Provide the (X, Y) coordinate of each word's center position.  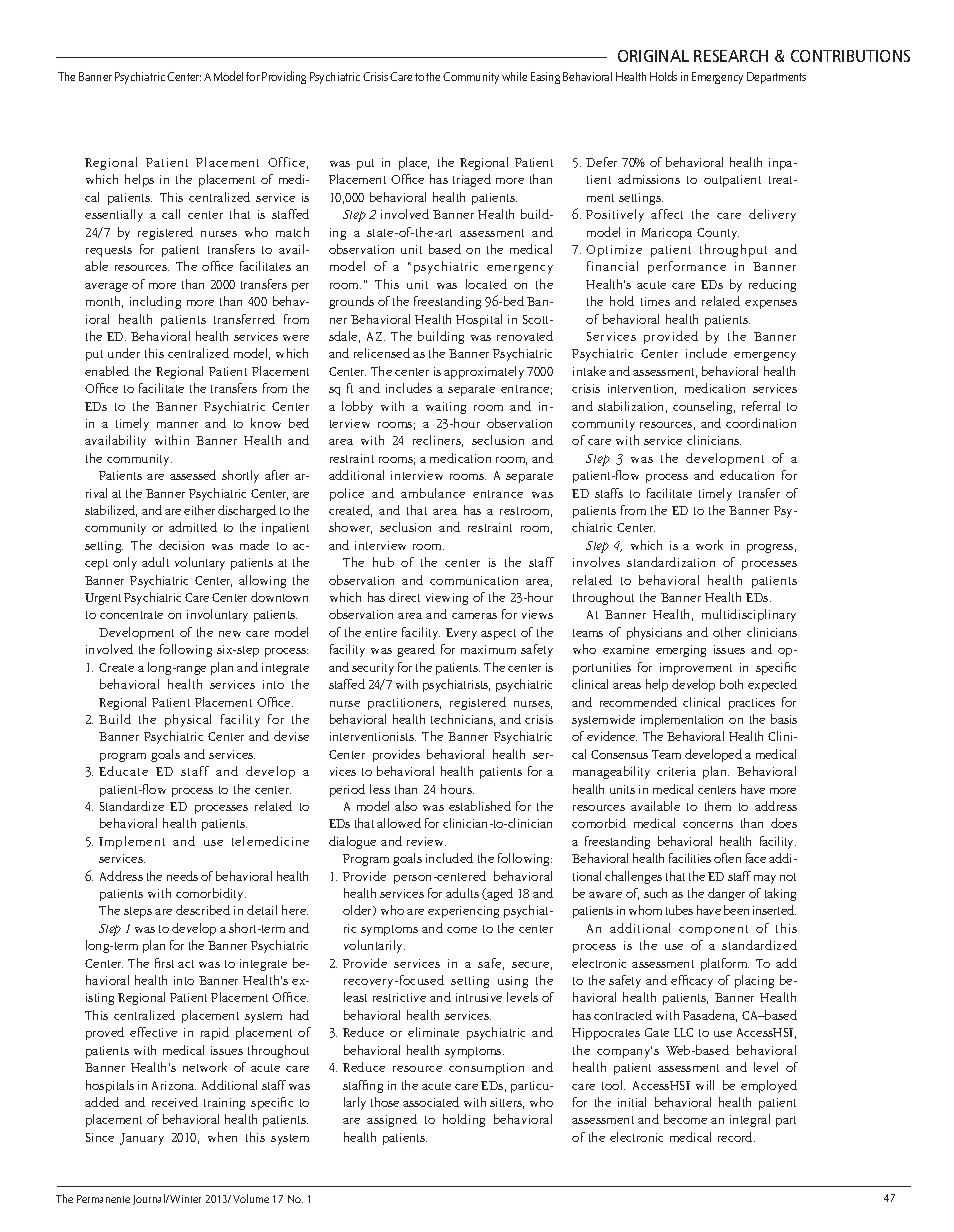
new (230, 634)
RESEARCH (731, 56)
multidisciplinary (749, 615)
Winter (185, 1199)
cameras (474, 616)
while (514, 76)
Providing (284, 77)
